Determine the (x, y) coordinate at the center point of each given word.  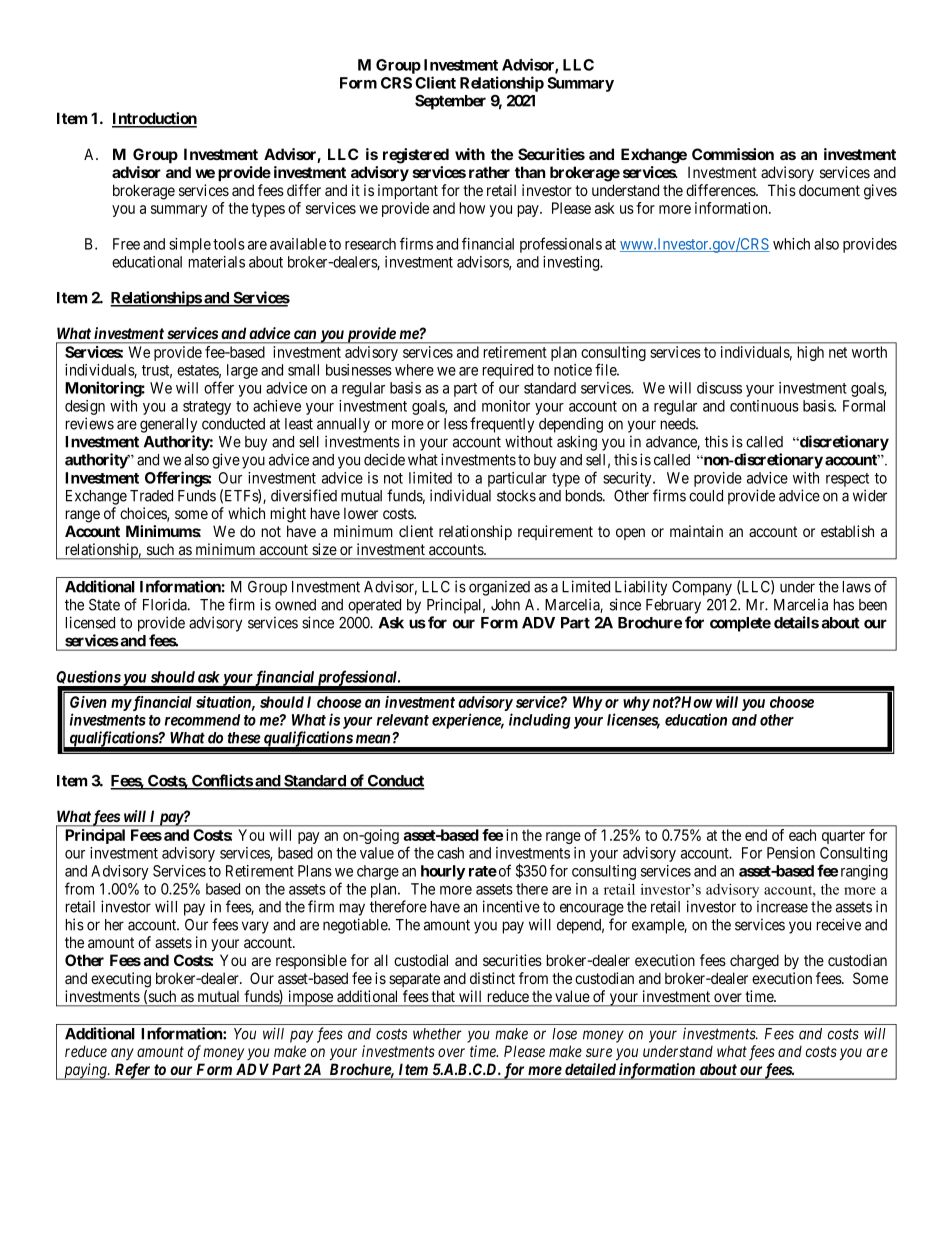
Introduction (154, 119)
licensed (90, 622)
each (802, 835)
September (450, 102)
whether (437, 1034)
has (844, 605)
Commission (733, 154)
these (244, 738)
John (505, 605)
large (242, 371)
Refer (132, 1071)
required (508, 373)
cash (450, 853)
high (811, 353)
